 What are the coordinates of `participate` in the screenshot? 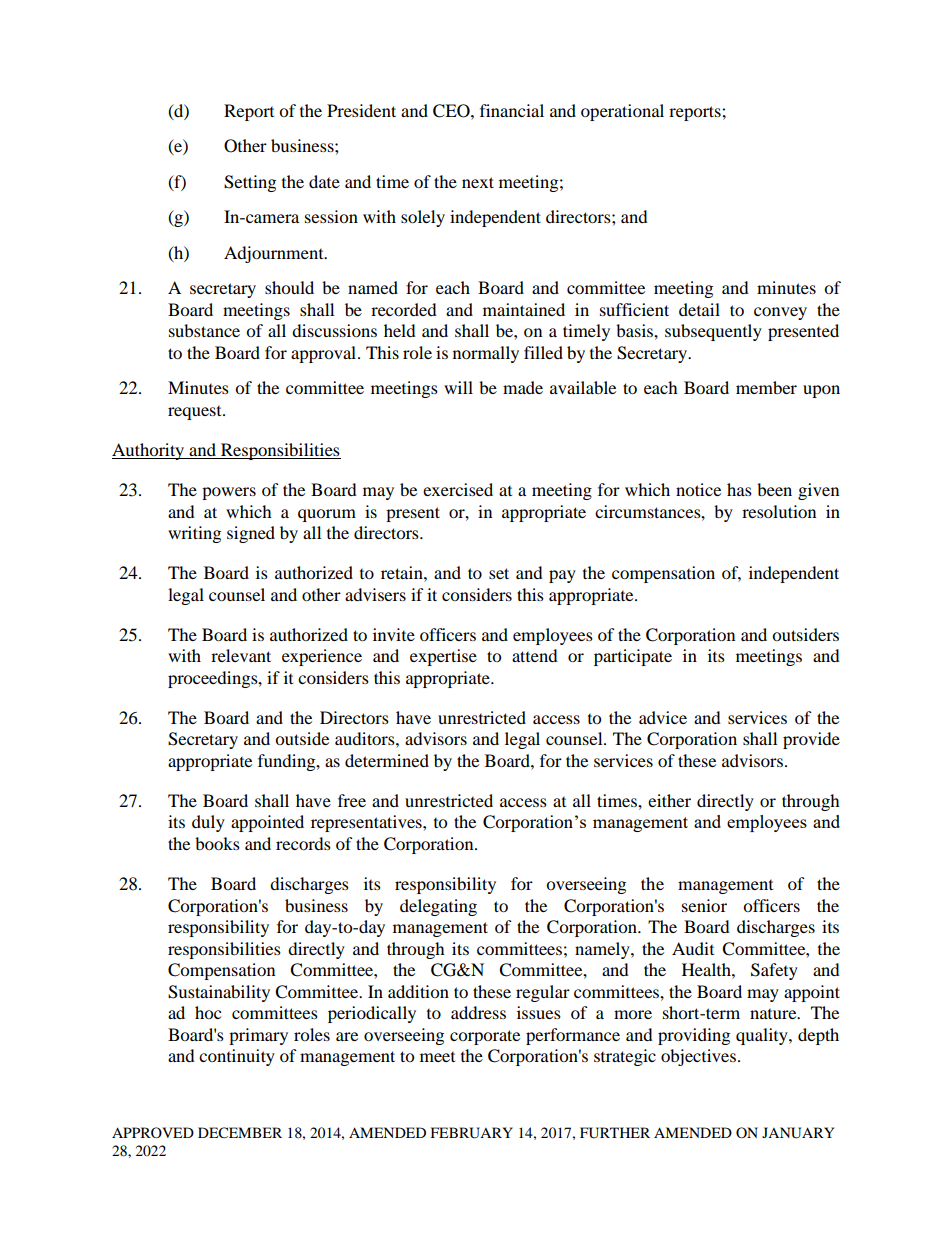 It's located at (633, 657).
